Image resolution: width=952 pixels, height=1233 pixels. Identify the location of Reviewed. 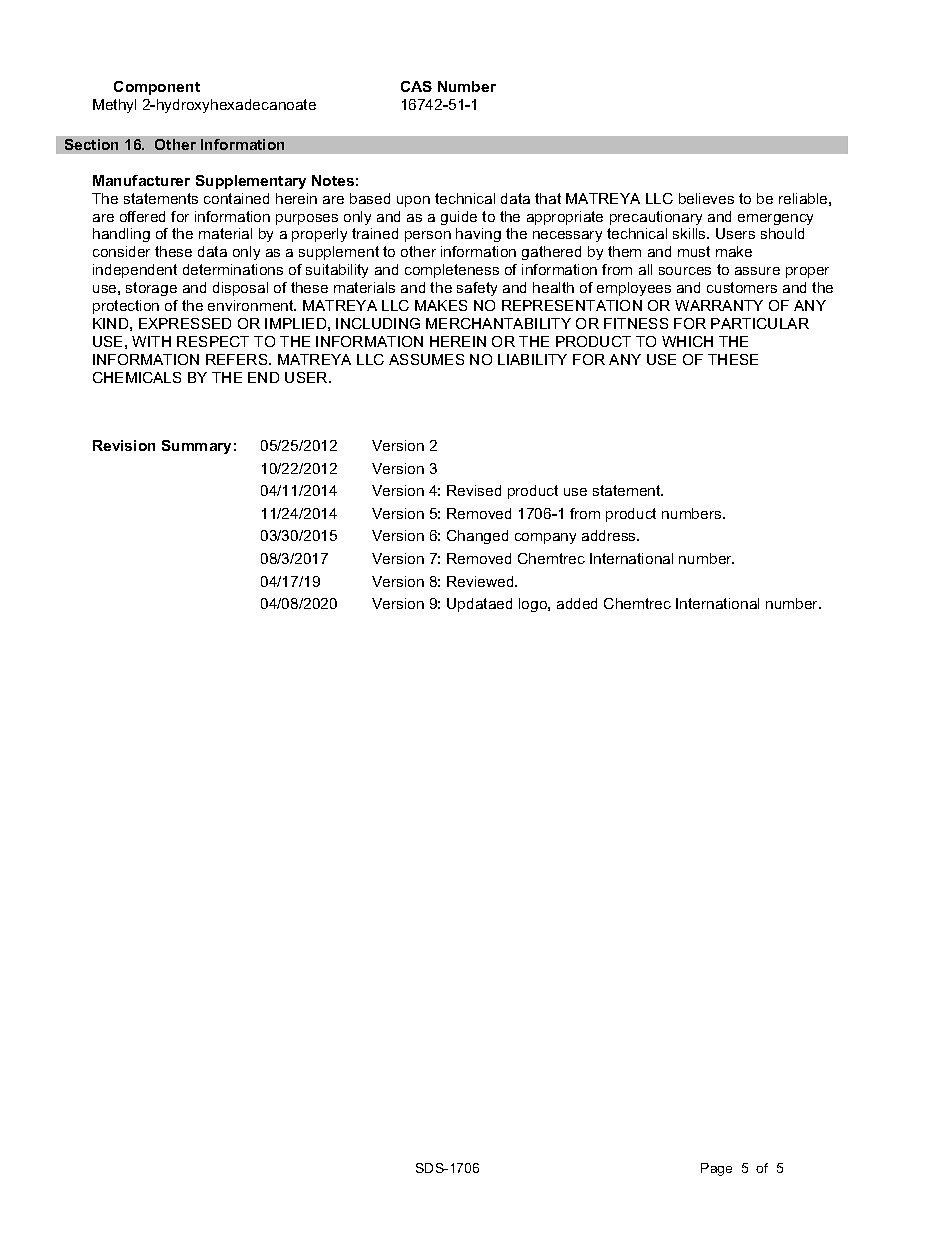
(481, 581).
